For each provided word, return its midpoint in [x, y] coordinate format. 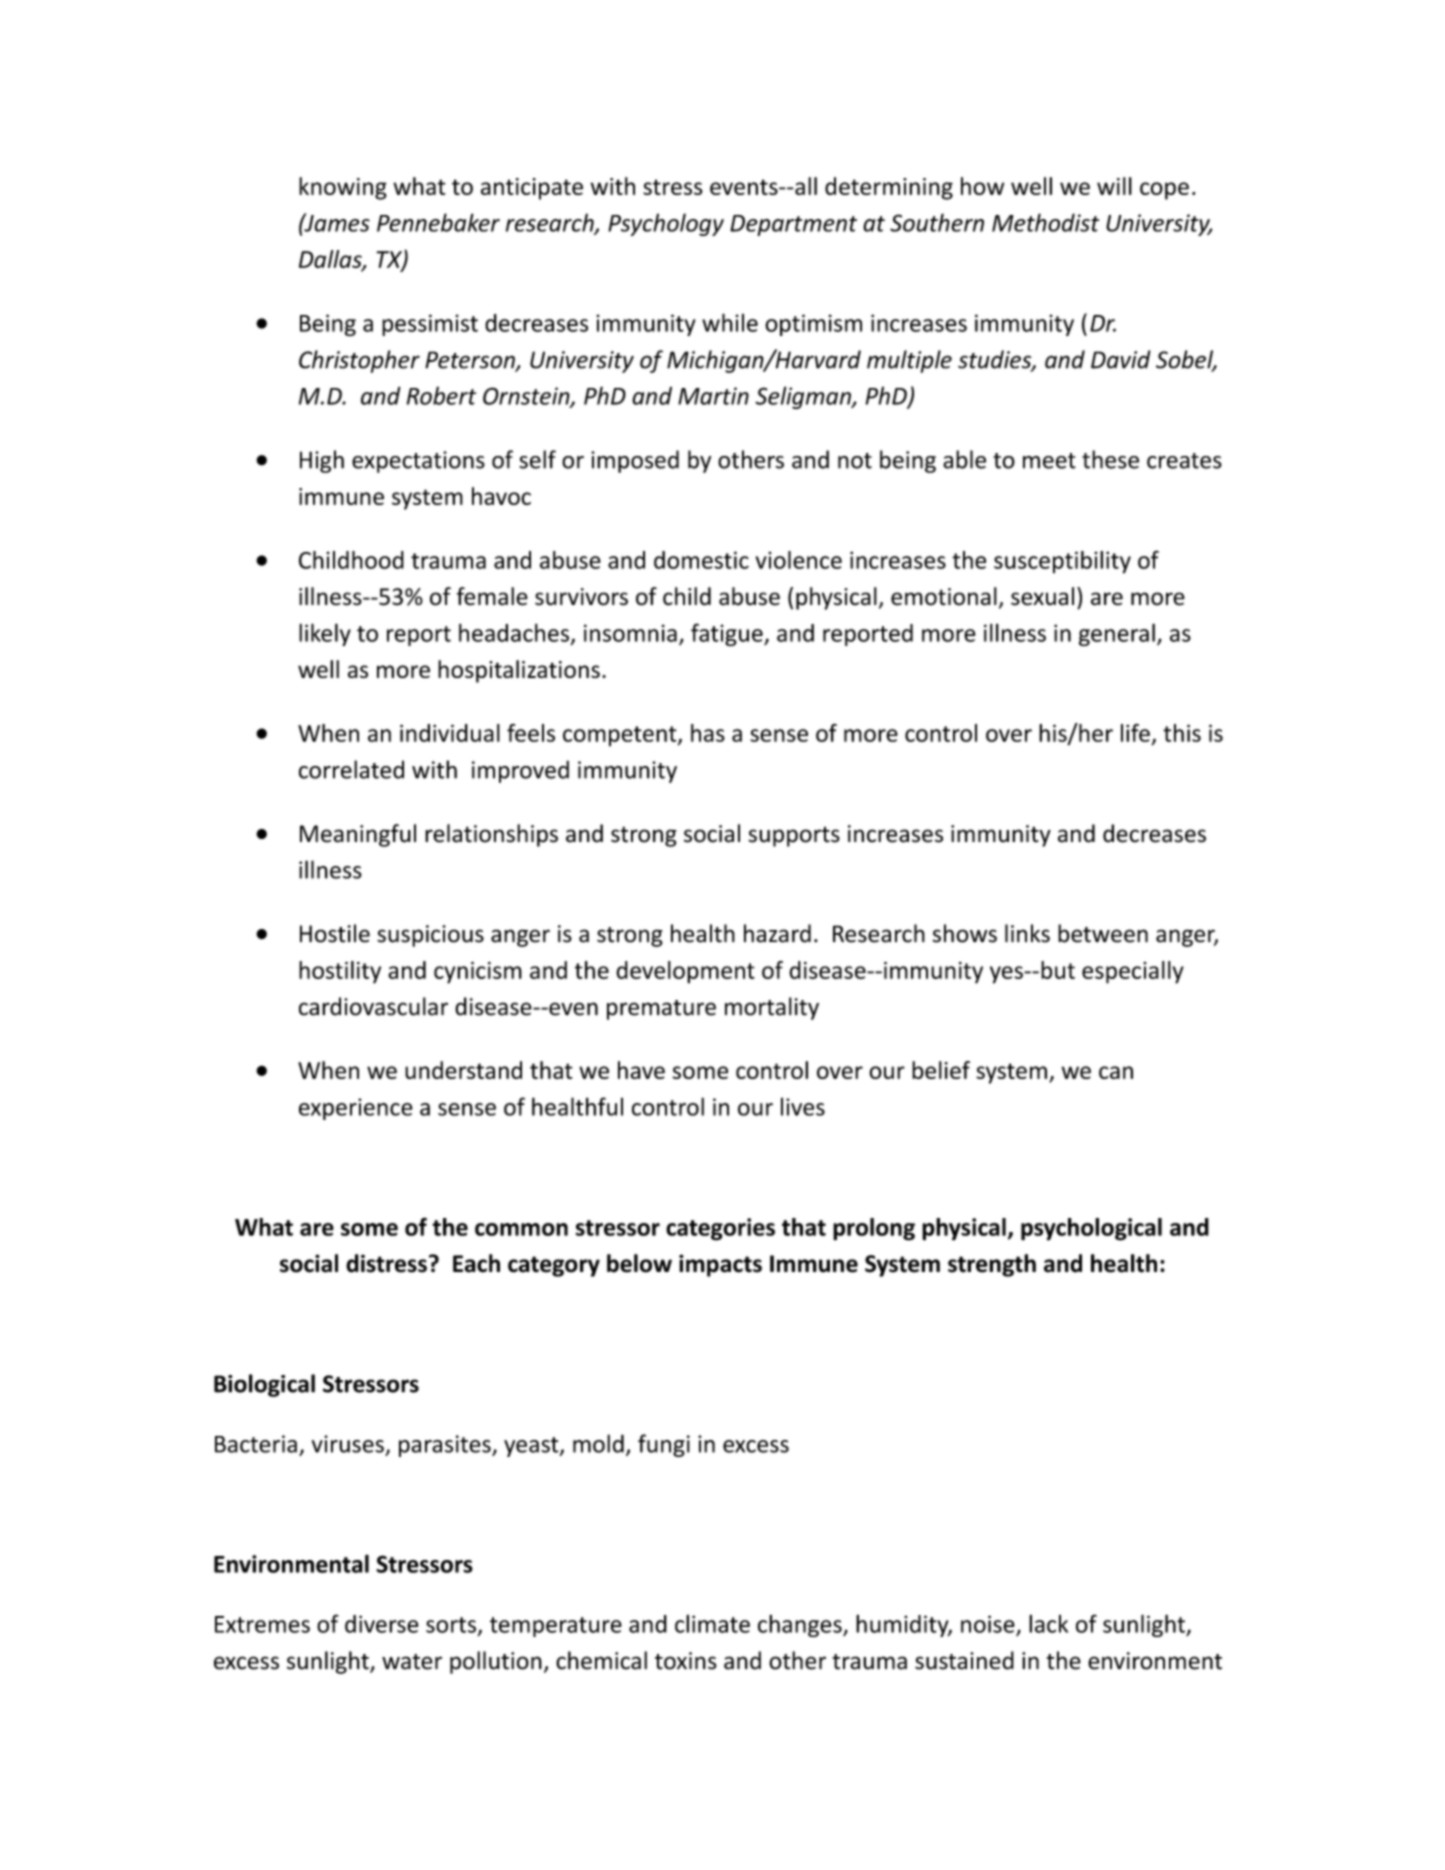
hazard [777, 933]
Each [476, 1263]
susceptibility [1062, 562]
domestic [701, 560]
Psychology [666, 224]
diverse [382, 1624]
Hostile [335, 933]
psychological [1091, 1229]
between [1103, 933]
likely [325, 634]
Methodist [1045, 222]
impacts [720, 1265]
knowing [343, 188]
